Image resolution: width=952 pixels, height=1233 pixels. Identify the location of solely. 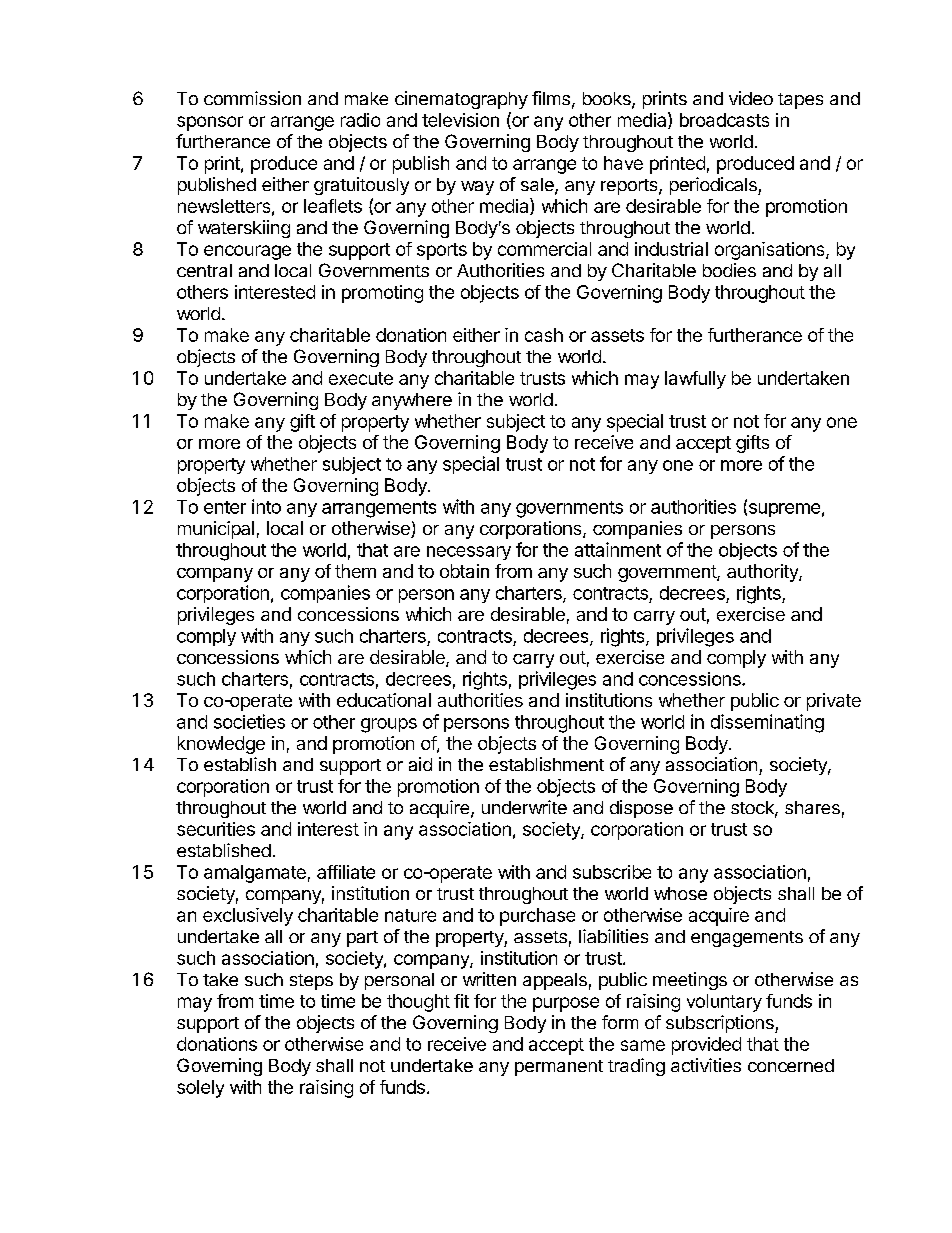
(200, 1089).
